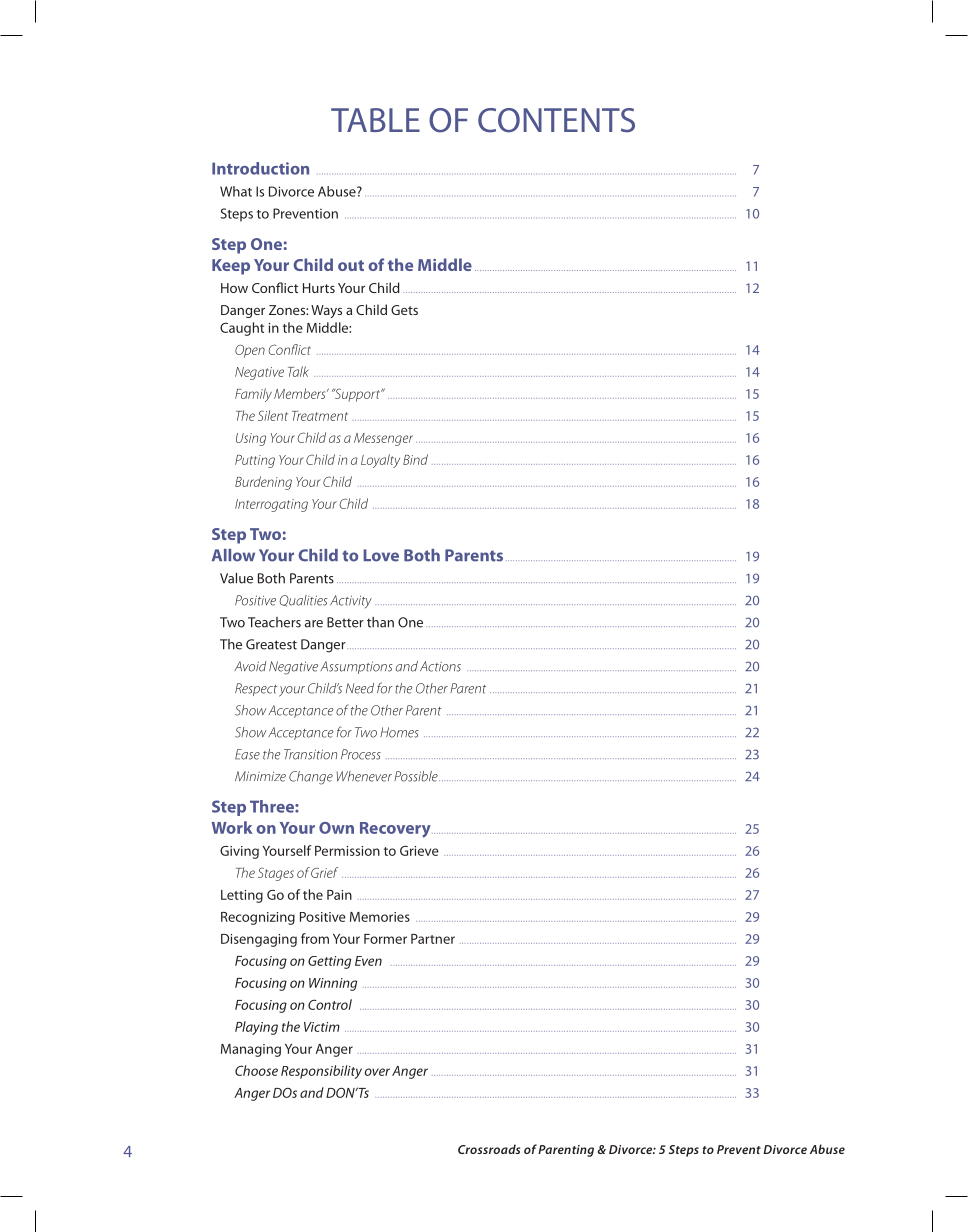 This document has width=968, height=1232. What do you see at coordinates (321, 1072) in the document?
I see `Responsibility` at bounding box center [321, 1072].
